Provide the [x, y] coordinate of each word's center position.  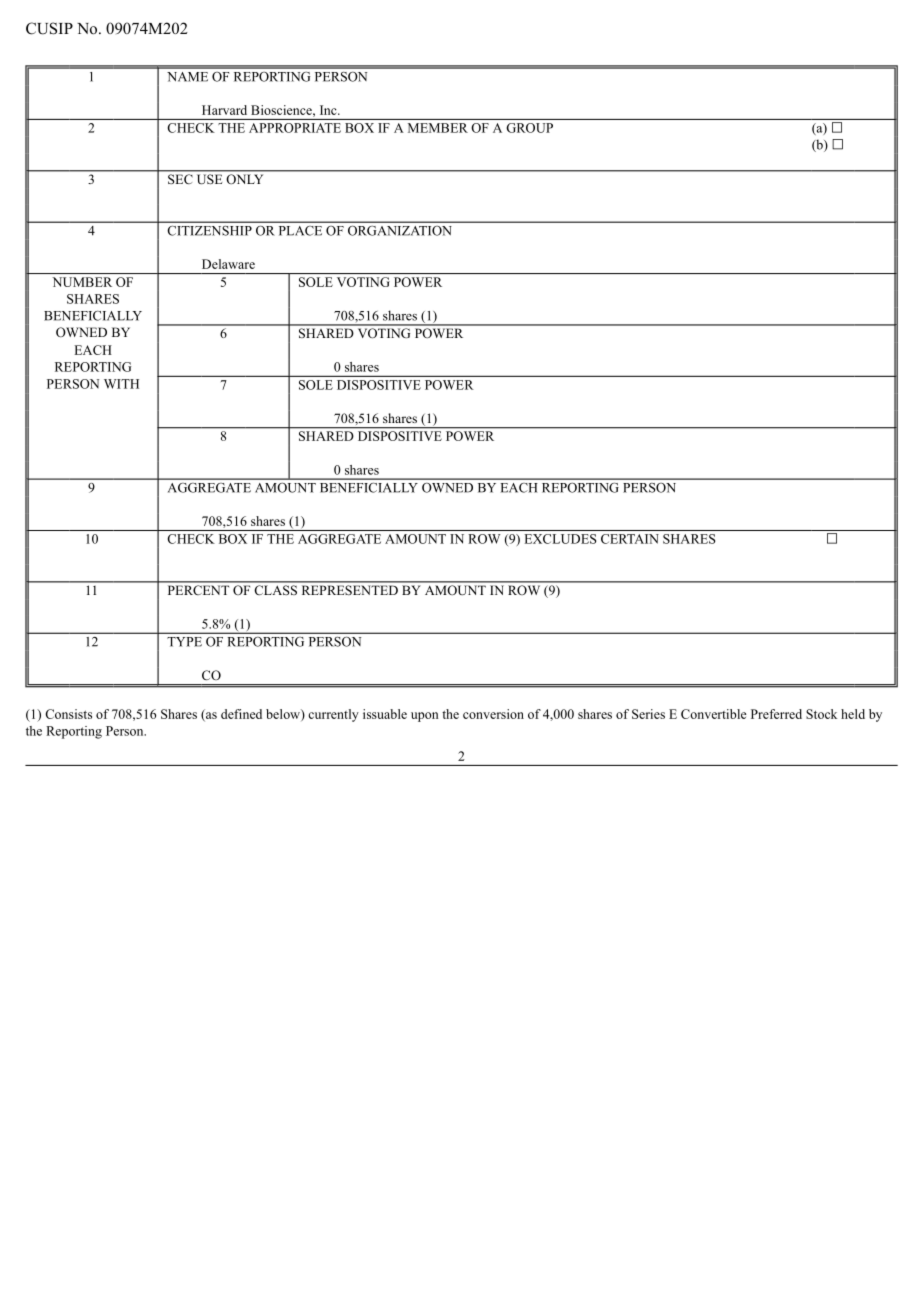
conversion [493, 714]
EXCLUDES [560, 539]
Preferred [776, 714]
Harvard [224, 110]
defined [241, 714]
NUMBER [82, 282]
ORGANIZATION [399, 231]
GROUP [530, 128]
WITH [121, 384]
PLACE [300, 231]
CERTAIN [630, 539]
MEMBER [438, 128]
